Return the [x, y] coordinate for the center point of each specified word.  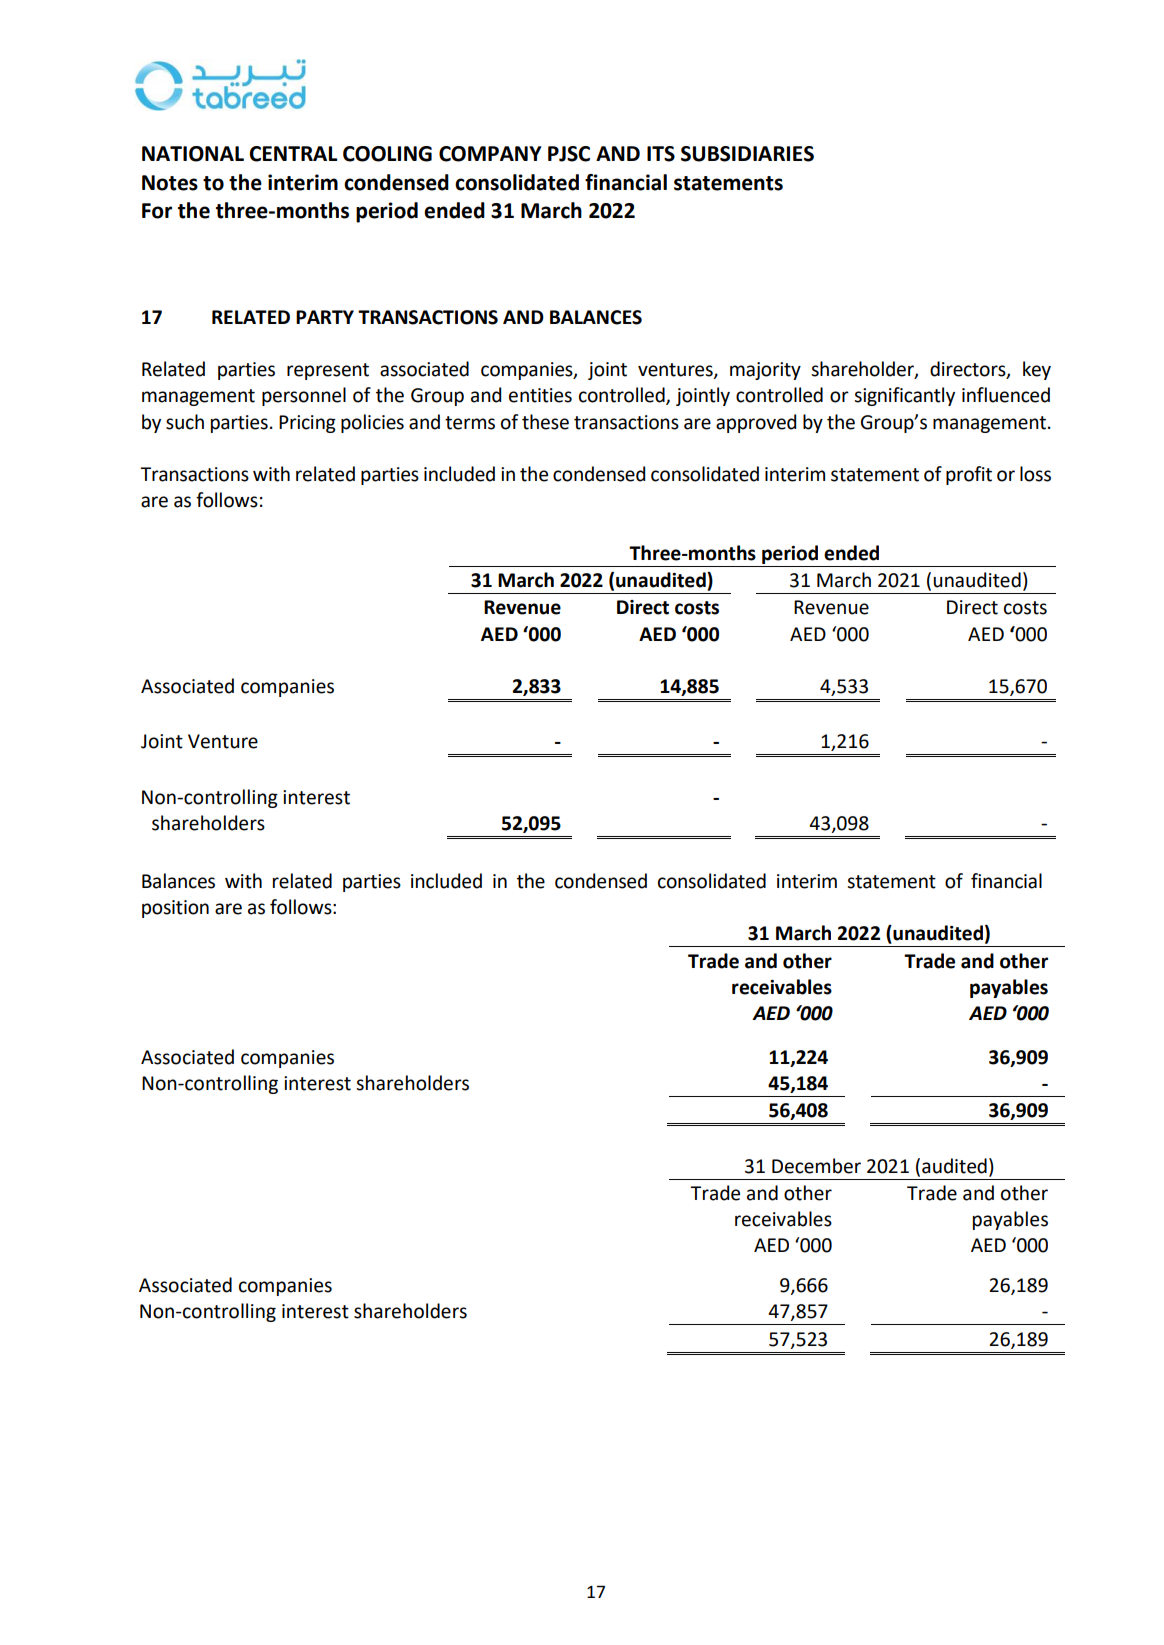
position [175, 909]
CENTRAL [293, 154]
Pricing [307, 424]
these [545, 422]
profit [969, 475]
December [816, 1166]
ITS [661, 154]
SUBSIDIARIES [747, 154]
